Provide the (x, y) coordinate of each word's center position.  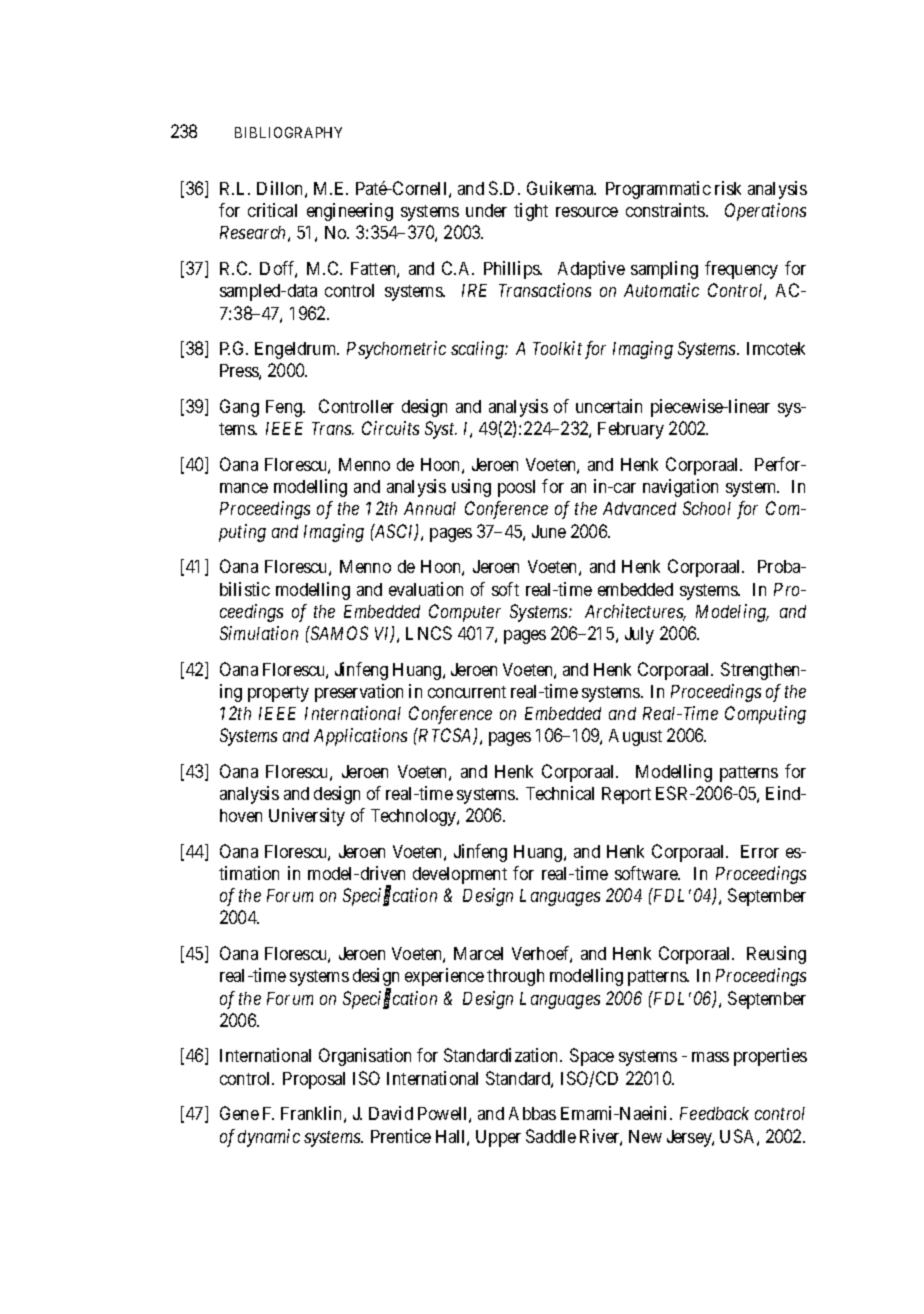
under (486, 210)
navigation (680, 488)
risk (728, 188)
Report (626, 795)
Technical (560, 793)
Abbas (532, 1113)
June (549, 531)
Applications (360, 737)
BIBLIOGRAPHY (288, 132)
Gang (239, 408)
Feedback (714, 1113)
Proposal (314, 1080)
